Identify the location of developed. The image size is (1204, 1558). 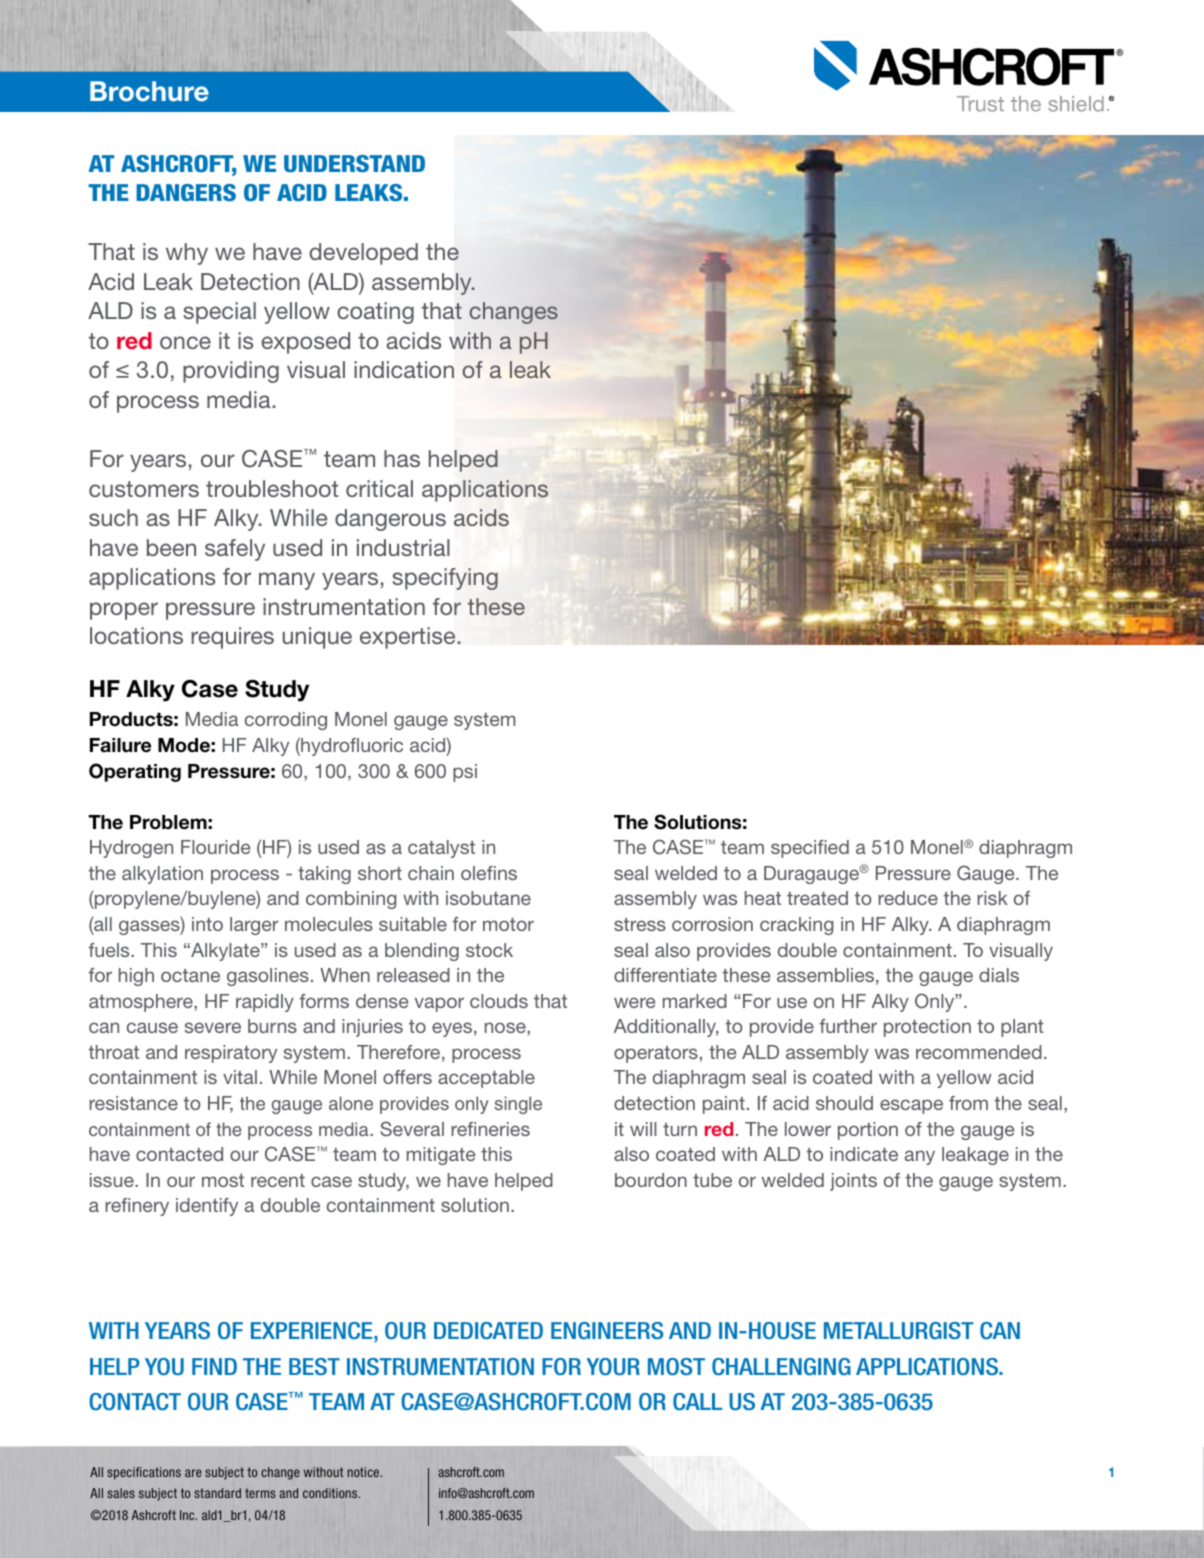
(363, 254).
